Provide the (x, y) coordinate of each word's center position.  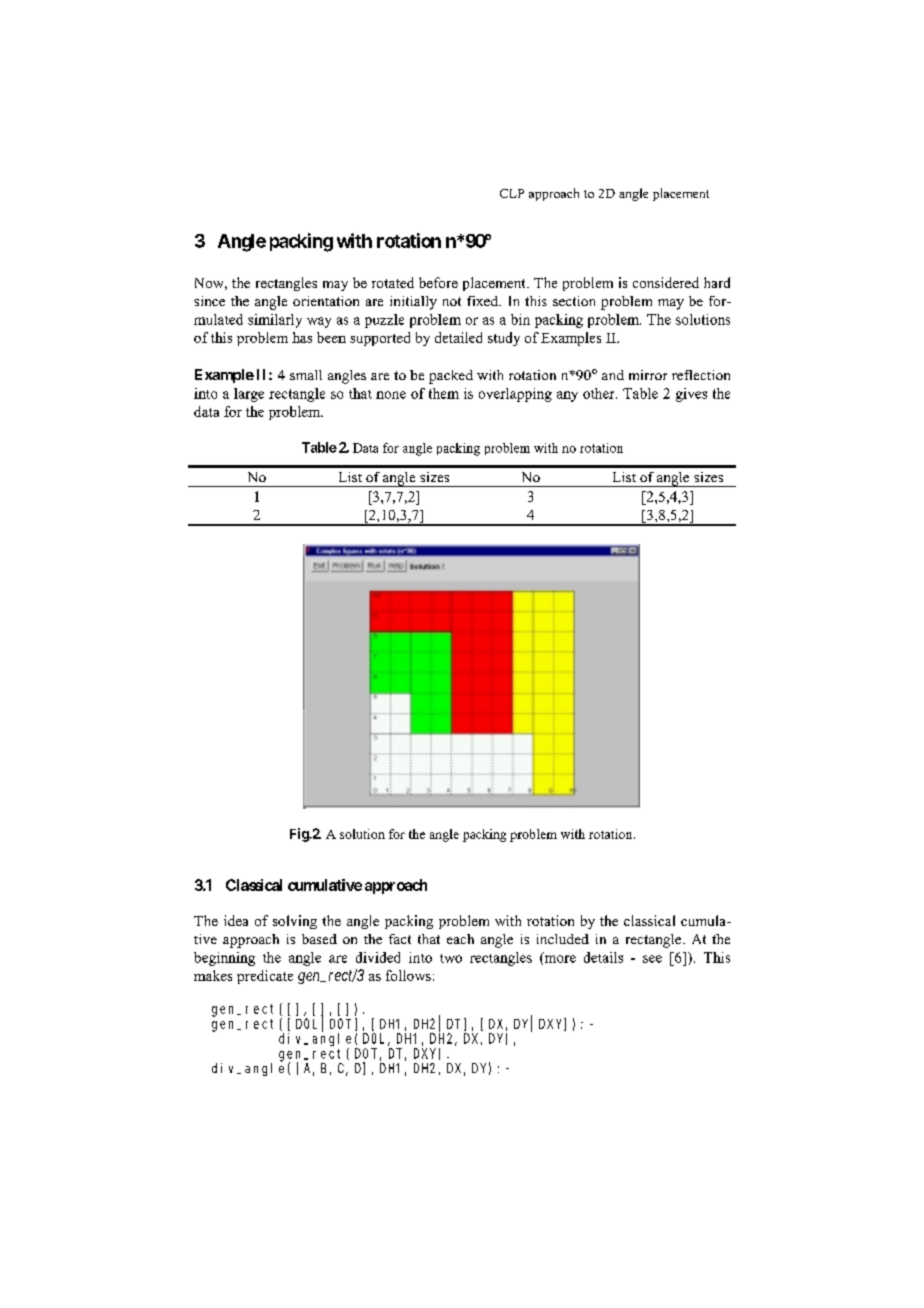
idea (236, 920)
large (249, 395)
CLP (512, 193)
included (563, 939)
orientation (326, 301)
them (444, 393)
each (460, 939)
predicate (265, 977)
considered (666, 282)
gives (691, 395)
